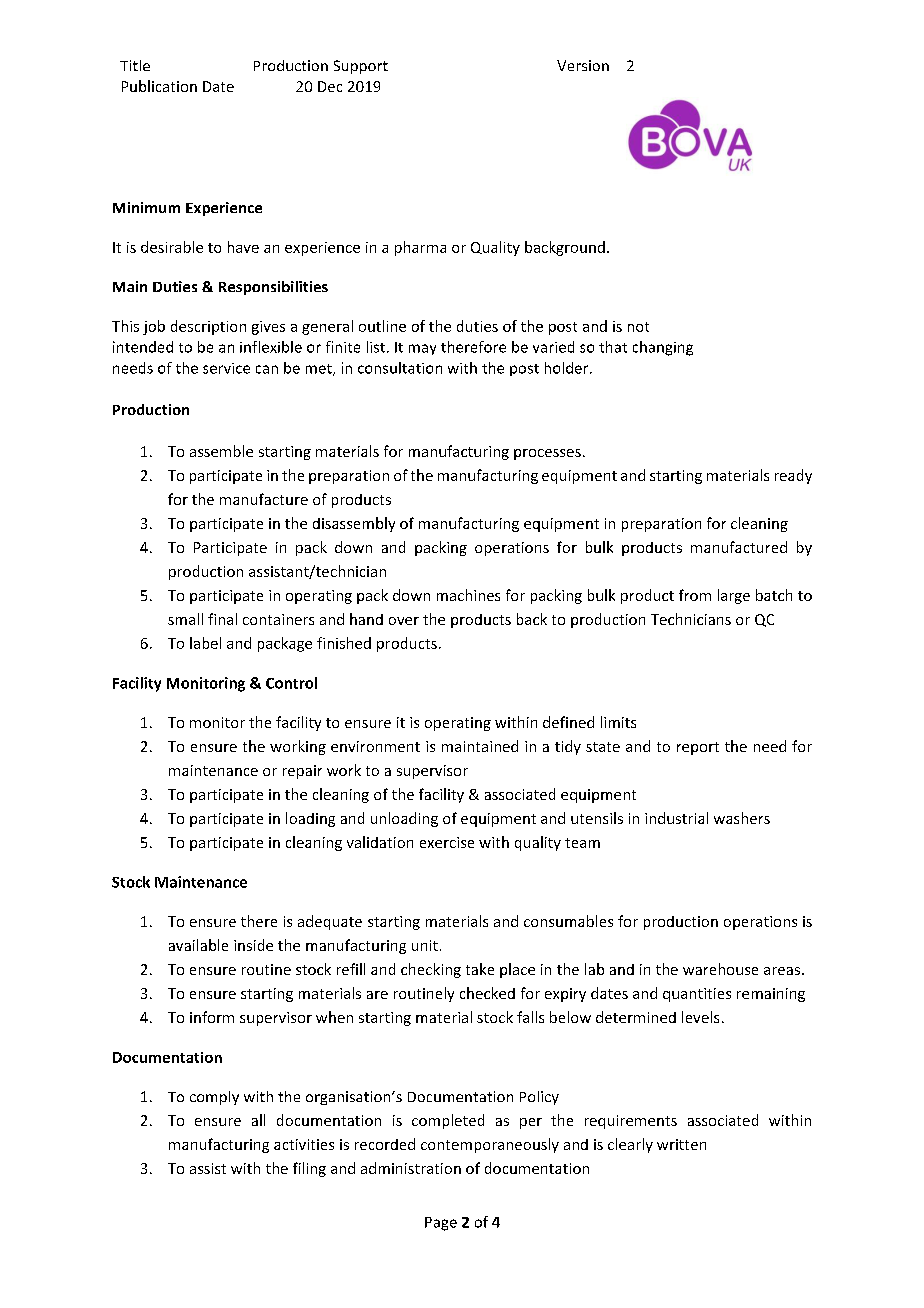 This screenshot has height=1308, width=924. What do you see at coordinates (361, 67) in the screenshot?
I see `Support` at bounding box center [361, 67].
